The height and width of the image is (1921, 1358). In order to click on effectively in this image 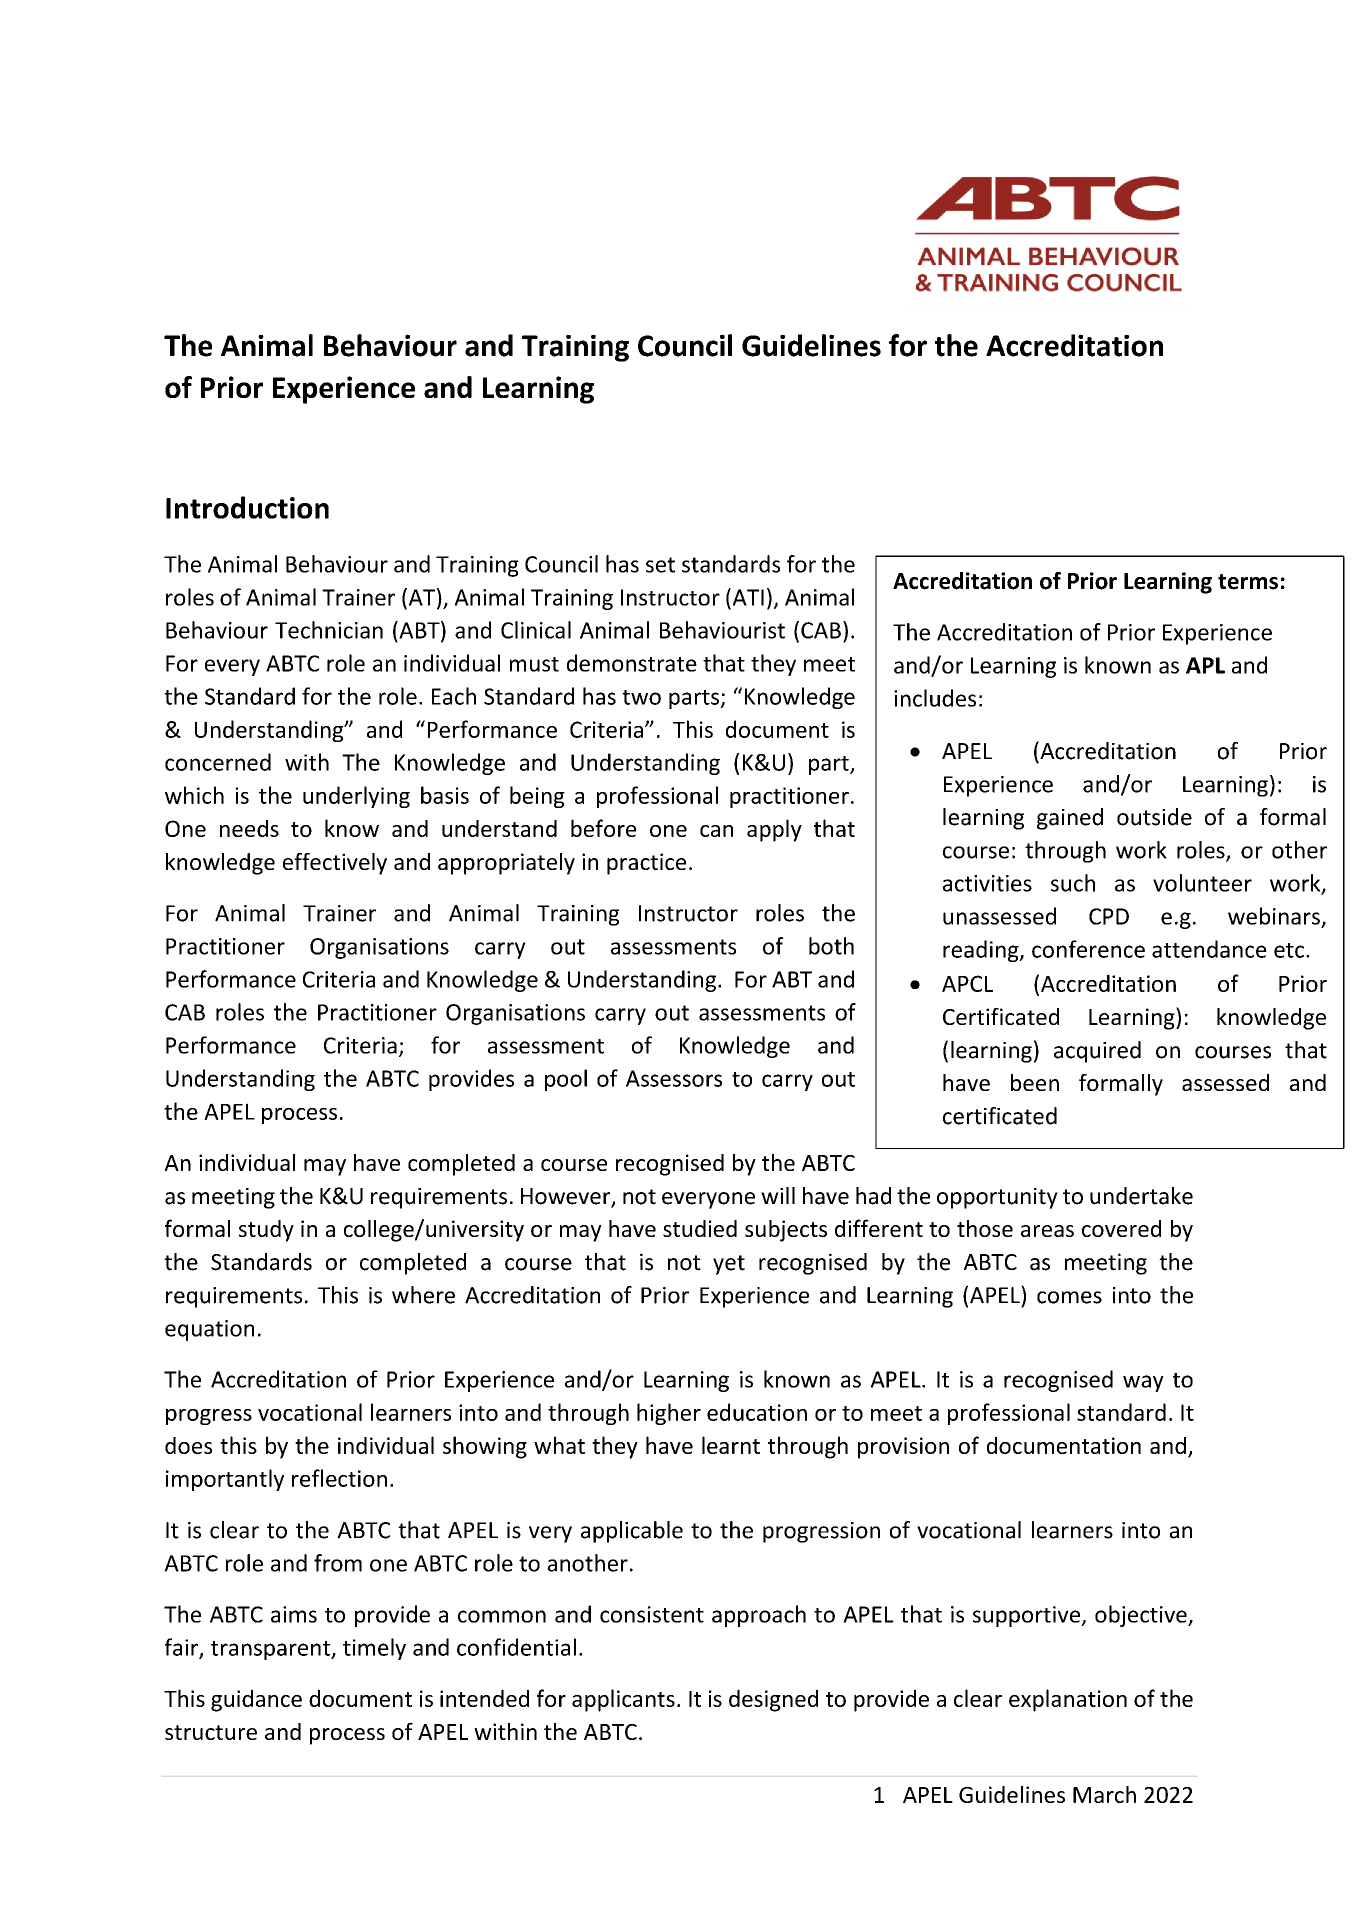, I will do `click(335, 864)`.
